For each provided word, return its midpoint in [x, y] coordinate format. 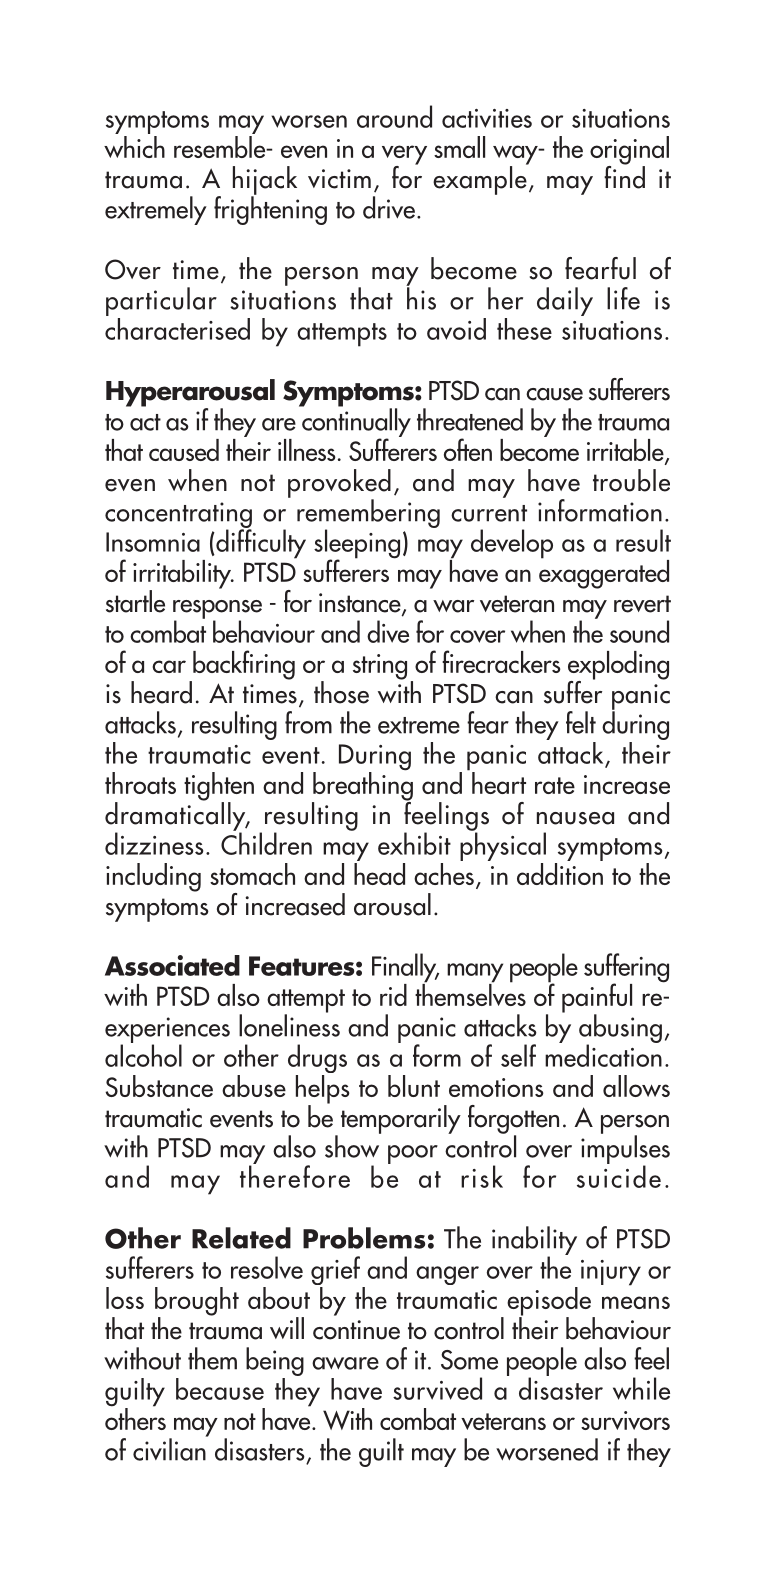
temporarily [401, 1119]
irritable [626, 451]
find [624, 176]
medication [603, 1054]
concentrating [178, 516]
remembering [368, 514]
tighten [219, 787]
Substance [159, 1086]
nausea [575, 818]
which [134, 145]
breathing [362, 786]
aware [345, 1363]
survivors [625, 1420]
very [404, 156]
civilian [170, 1448]
